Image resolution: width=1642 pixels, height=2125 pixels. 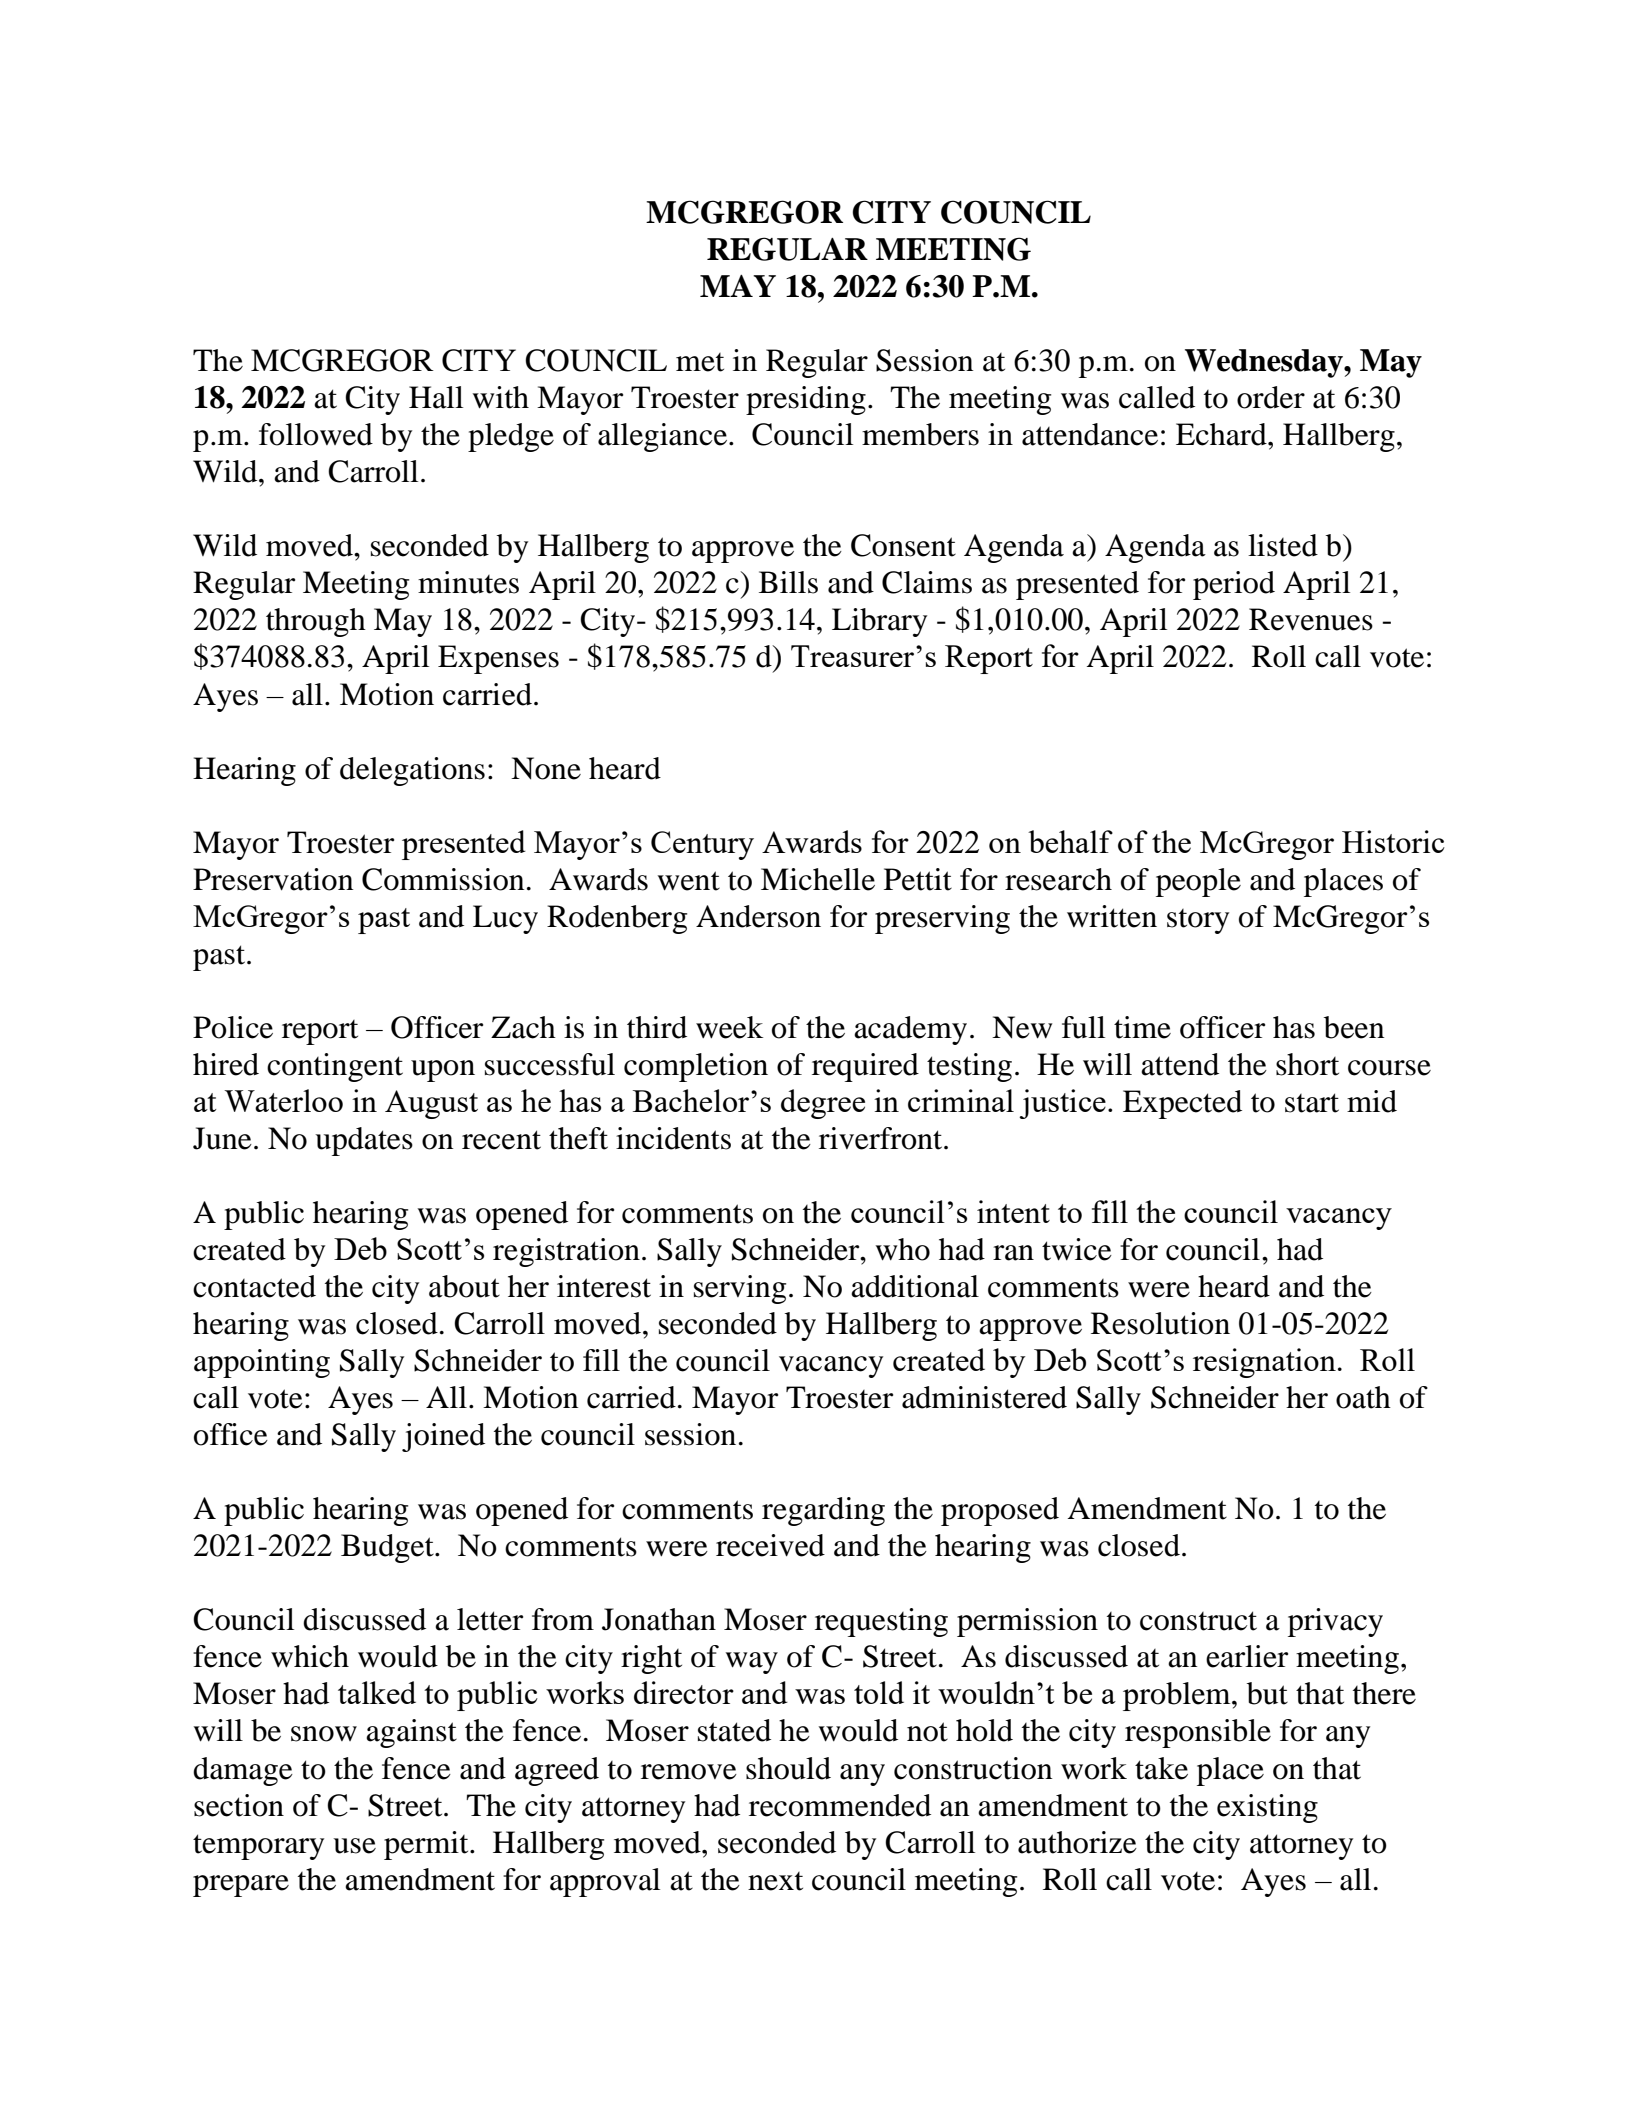 What do you see at coordinates (354, 1846) in the page?
I see `use` at bounding box center [354, 1846].
